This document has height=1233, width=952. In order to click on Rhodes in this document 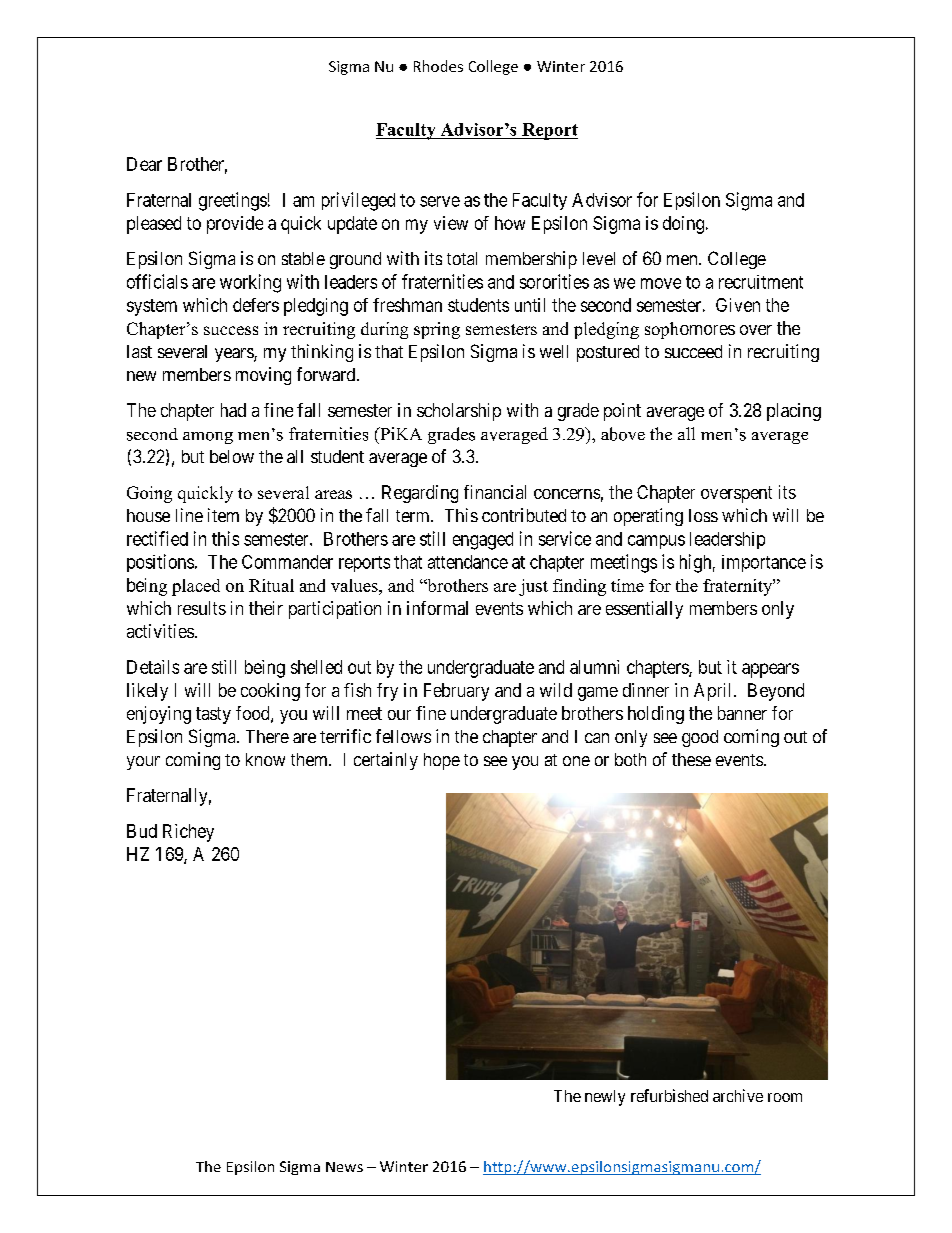, I will do `click(438, 66)`.
